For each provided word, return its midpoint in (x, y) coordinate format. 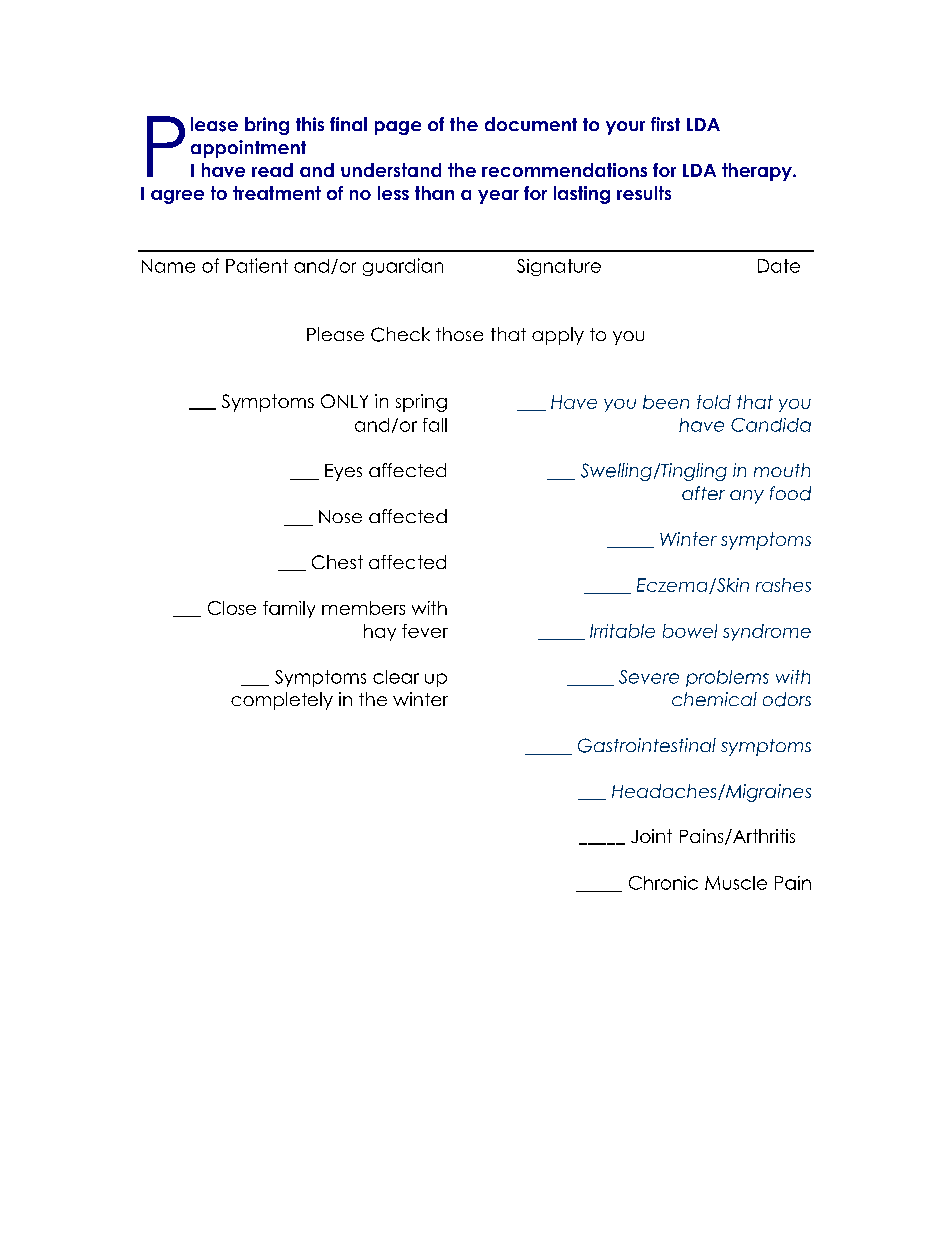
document (531, 124)
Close (232, 608)
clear (396, 677)
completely (282, 701)
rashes (783, 585)
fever (425, 631)
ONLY (344, 401)
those (459, 334)
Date (779, 266)
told (714, 402)
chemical (714, 699)
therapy (758, 172)
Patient (257, 265)
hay (380, 632)
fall (435, 425)
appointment (248, 149)
